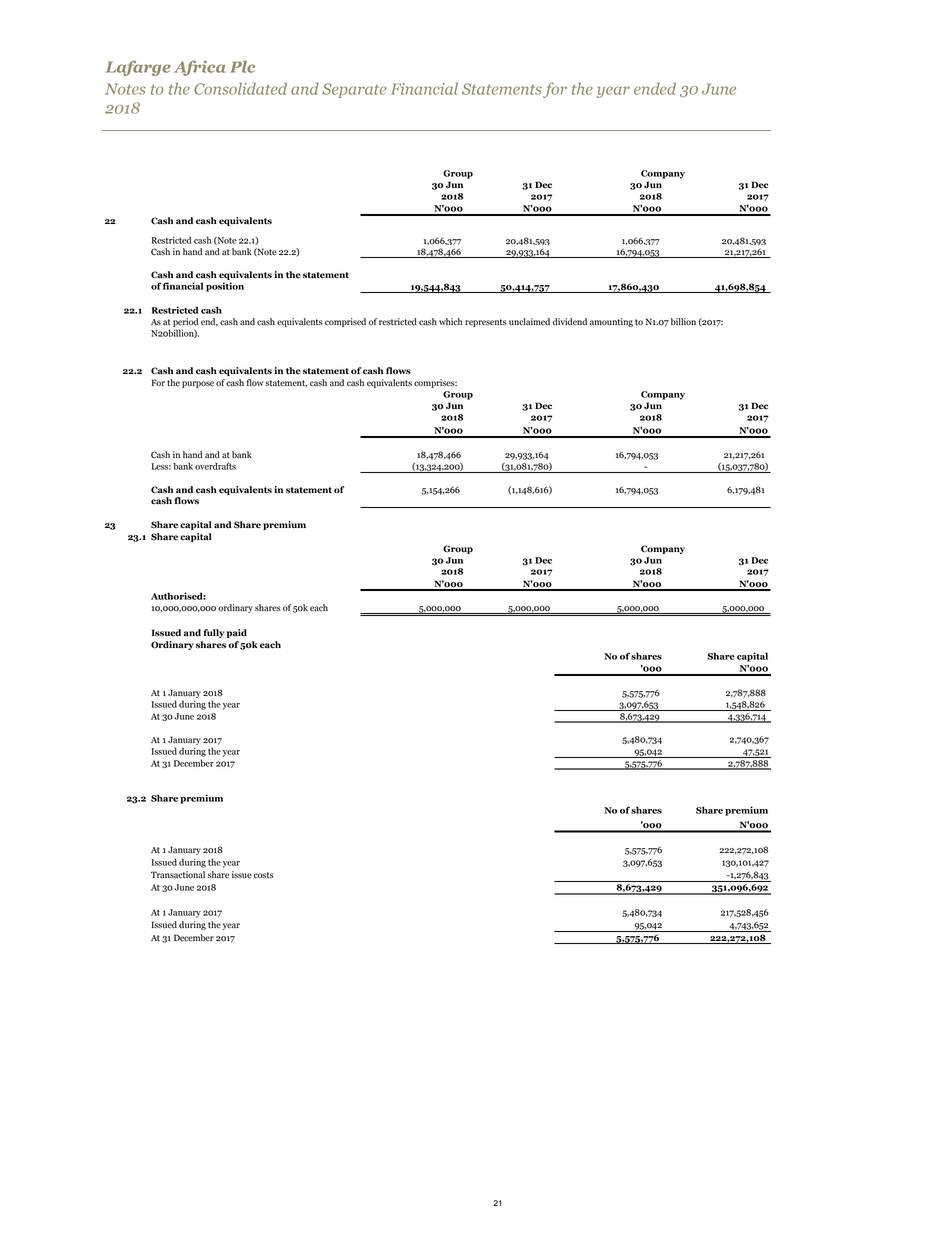  I want to click on ended, so click(655, 89).
